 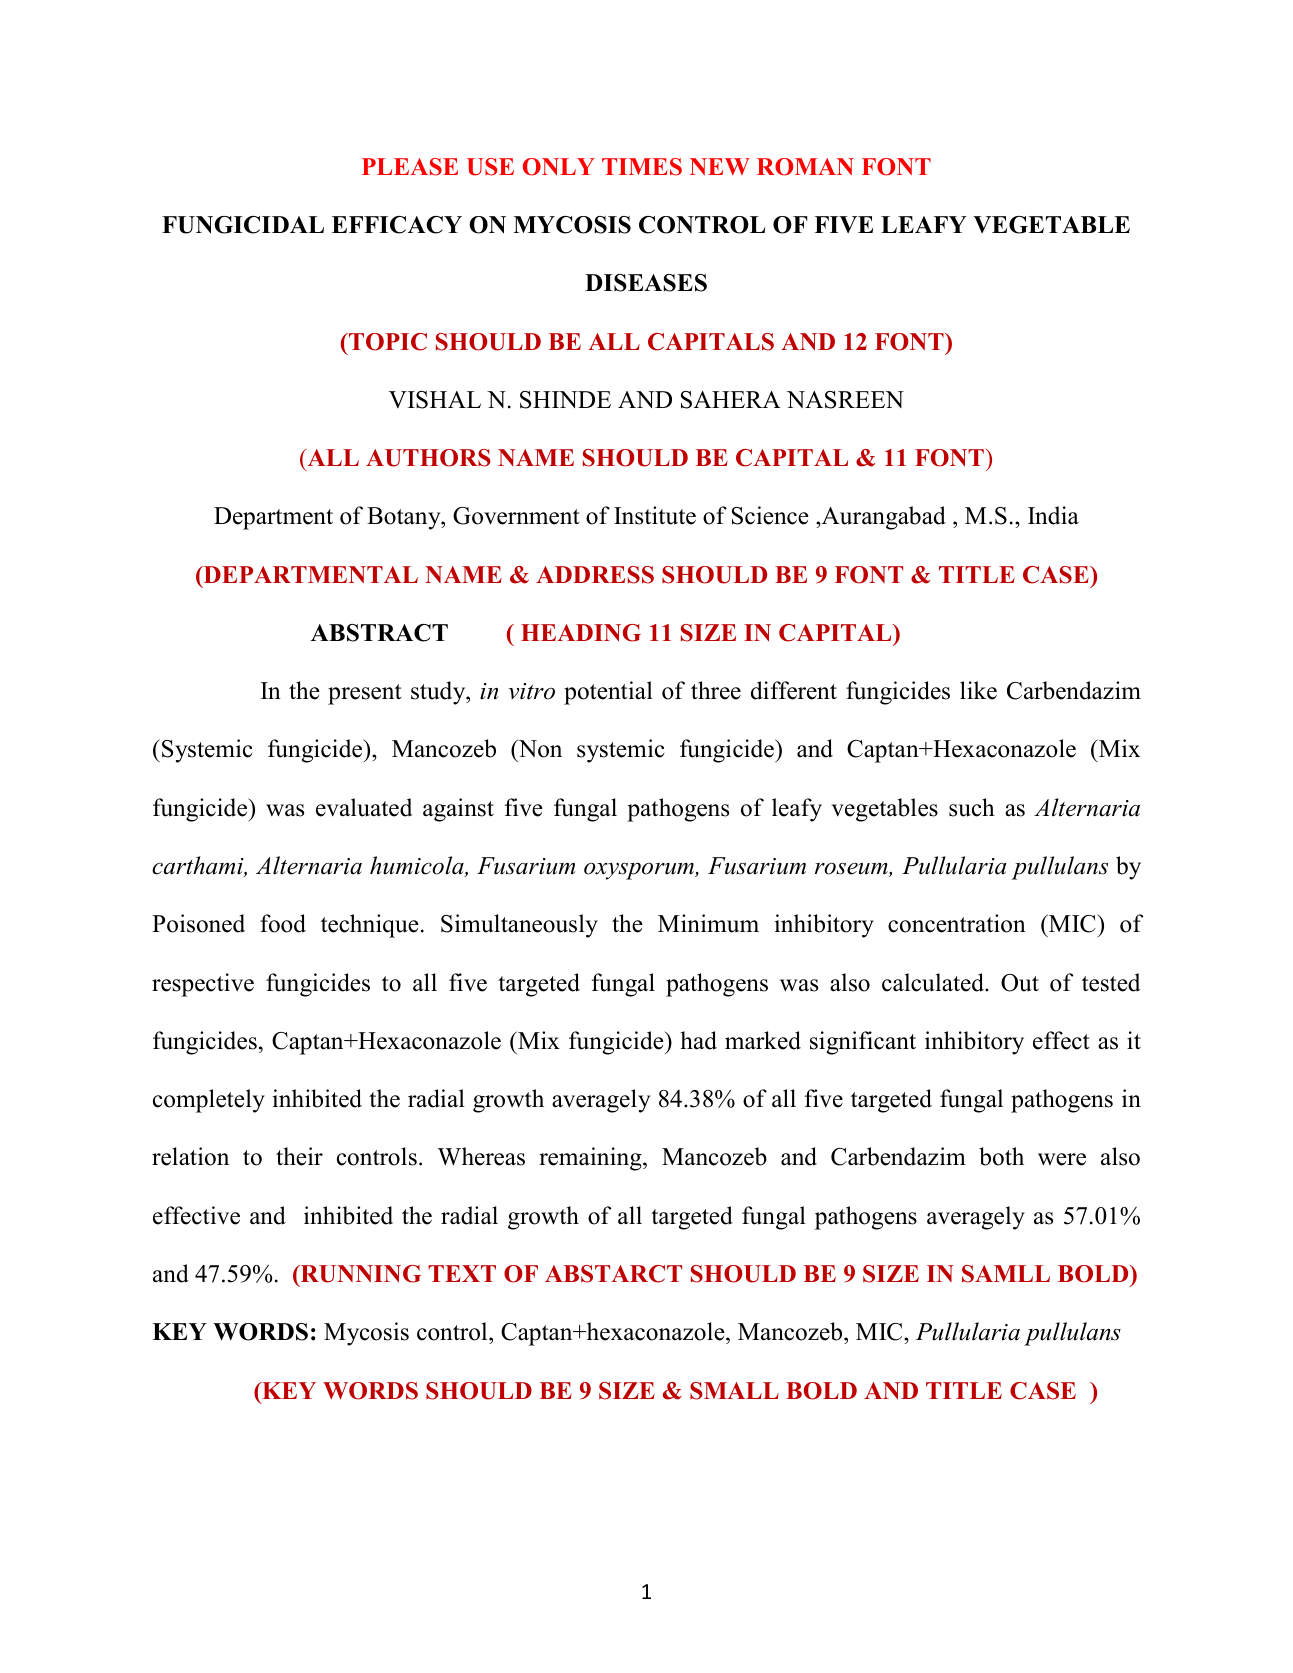 I want to click on SMALL, so click(x=734, y=1391).
